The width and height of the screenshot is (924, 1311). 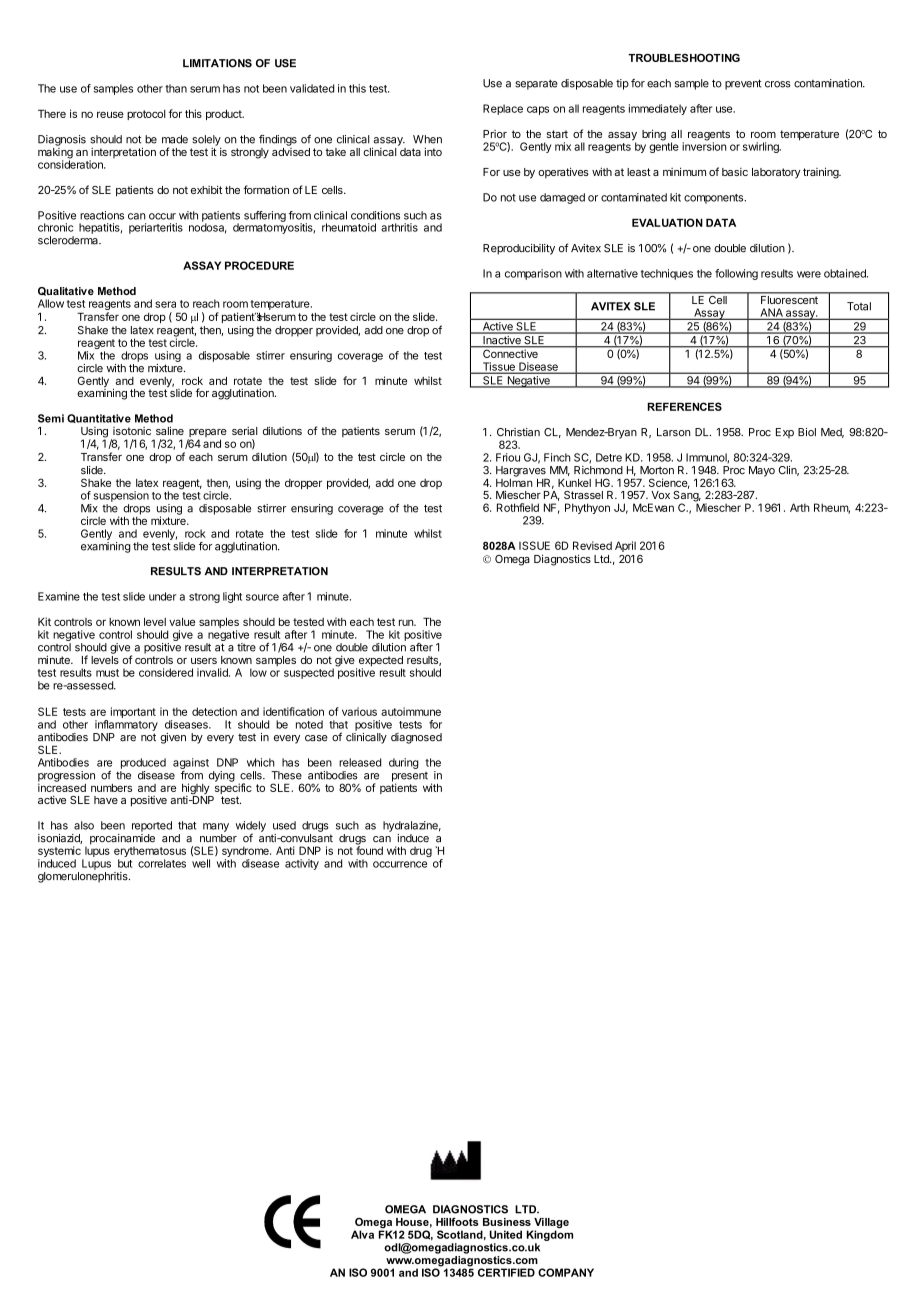 I want to click on erythematosus, so click(x=150, y=853).
